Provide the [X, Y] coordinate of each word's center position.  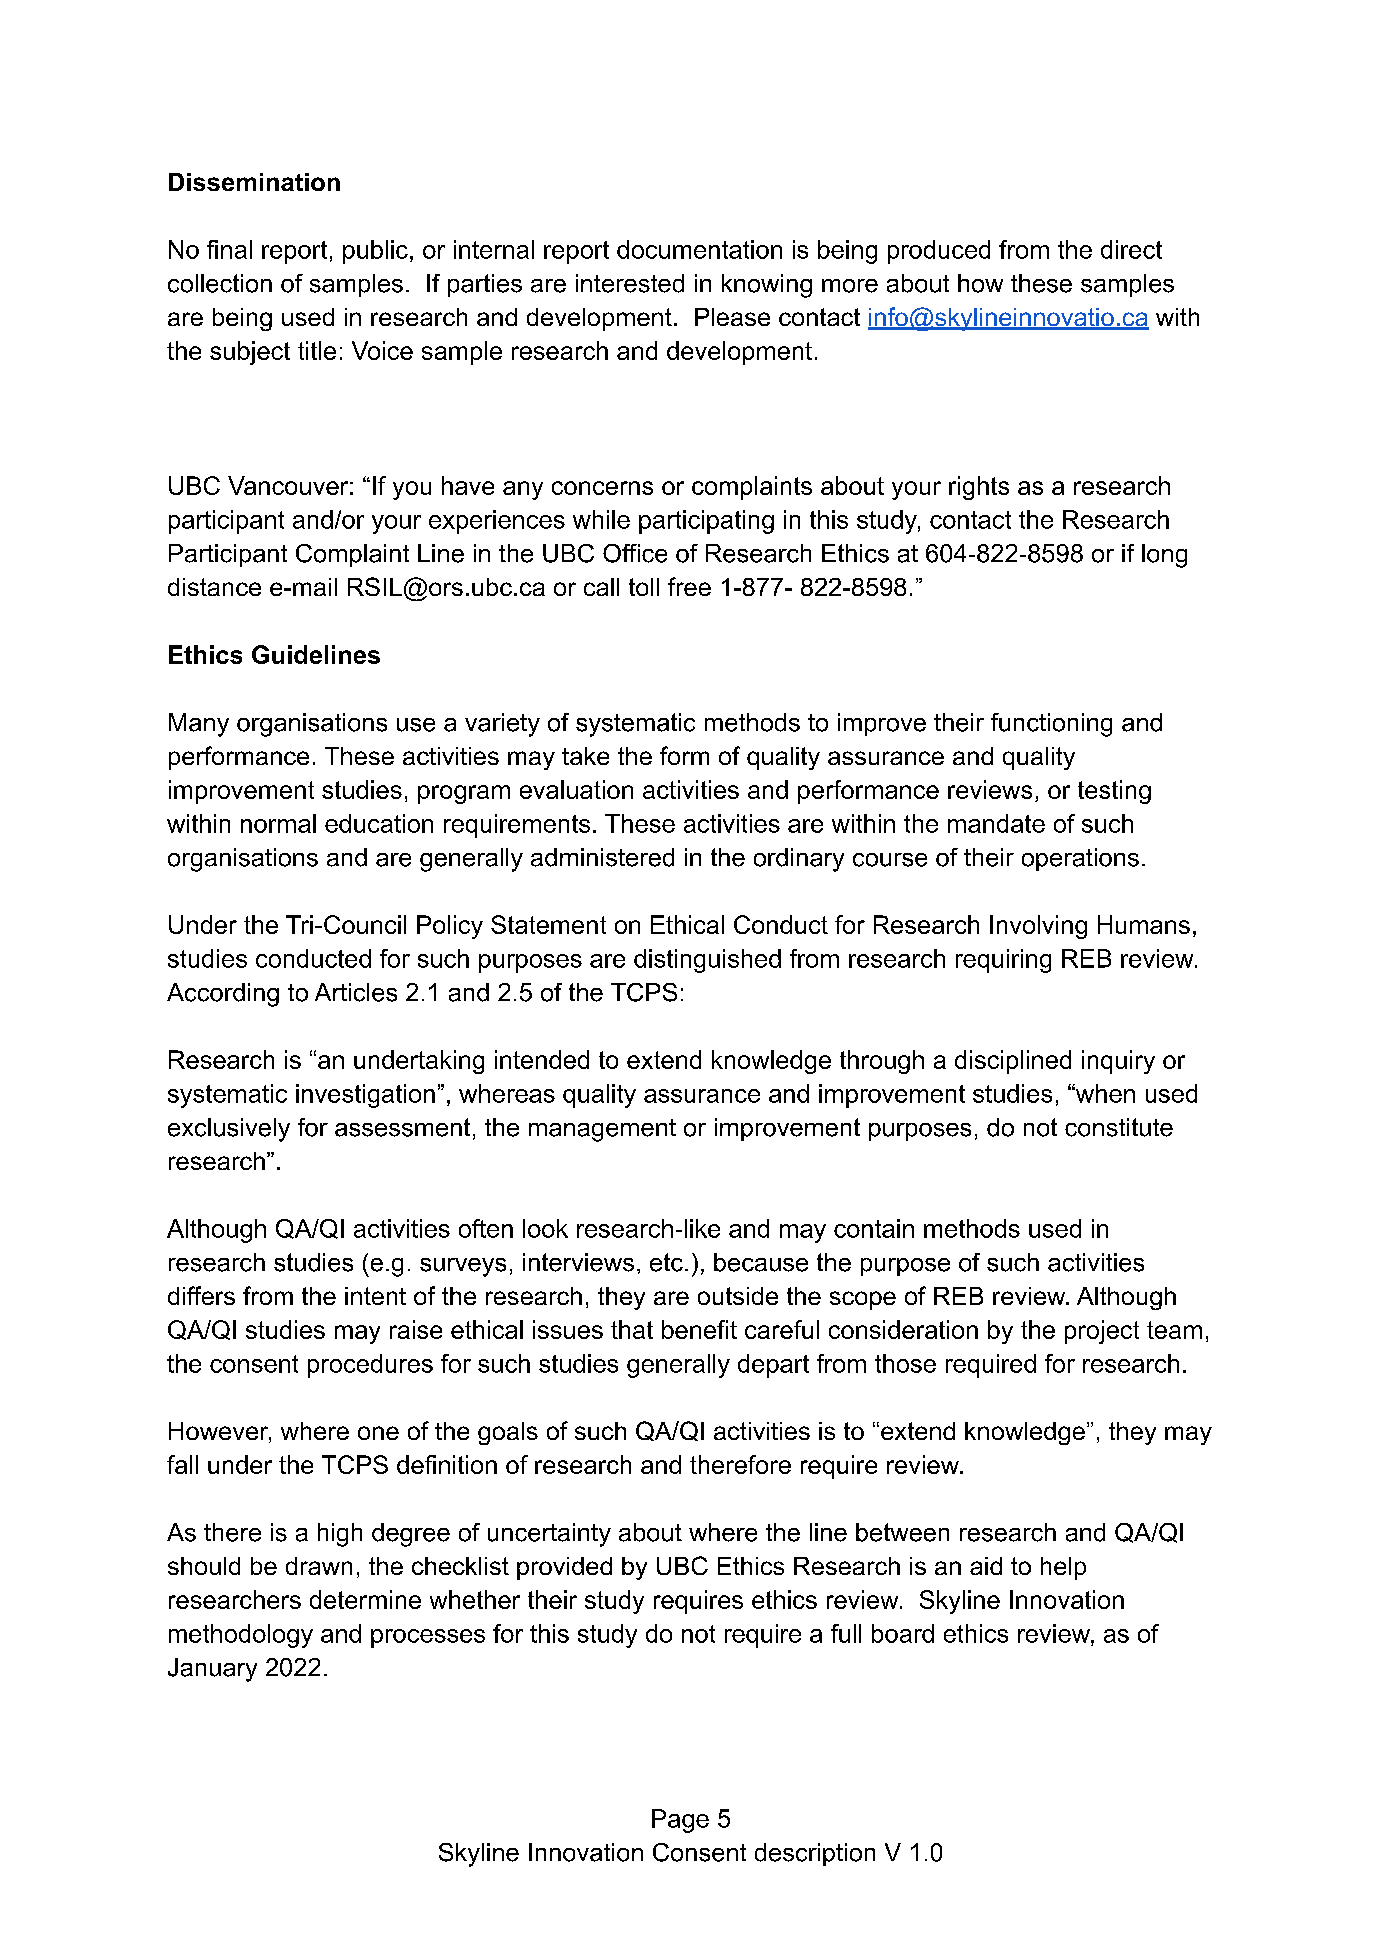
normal [278, 823]
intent [375, 1296]
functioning [1051, 725]
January [212, 1670]
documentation [699, 249]
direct [1131, 249]
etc [666, 1262]
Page [680, 1821]
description [815, 1854]
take [585, 756]
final [229, 249]
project [1102, 1332]
